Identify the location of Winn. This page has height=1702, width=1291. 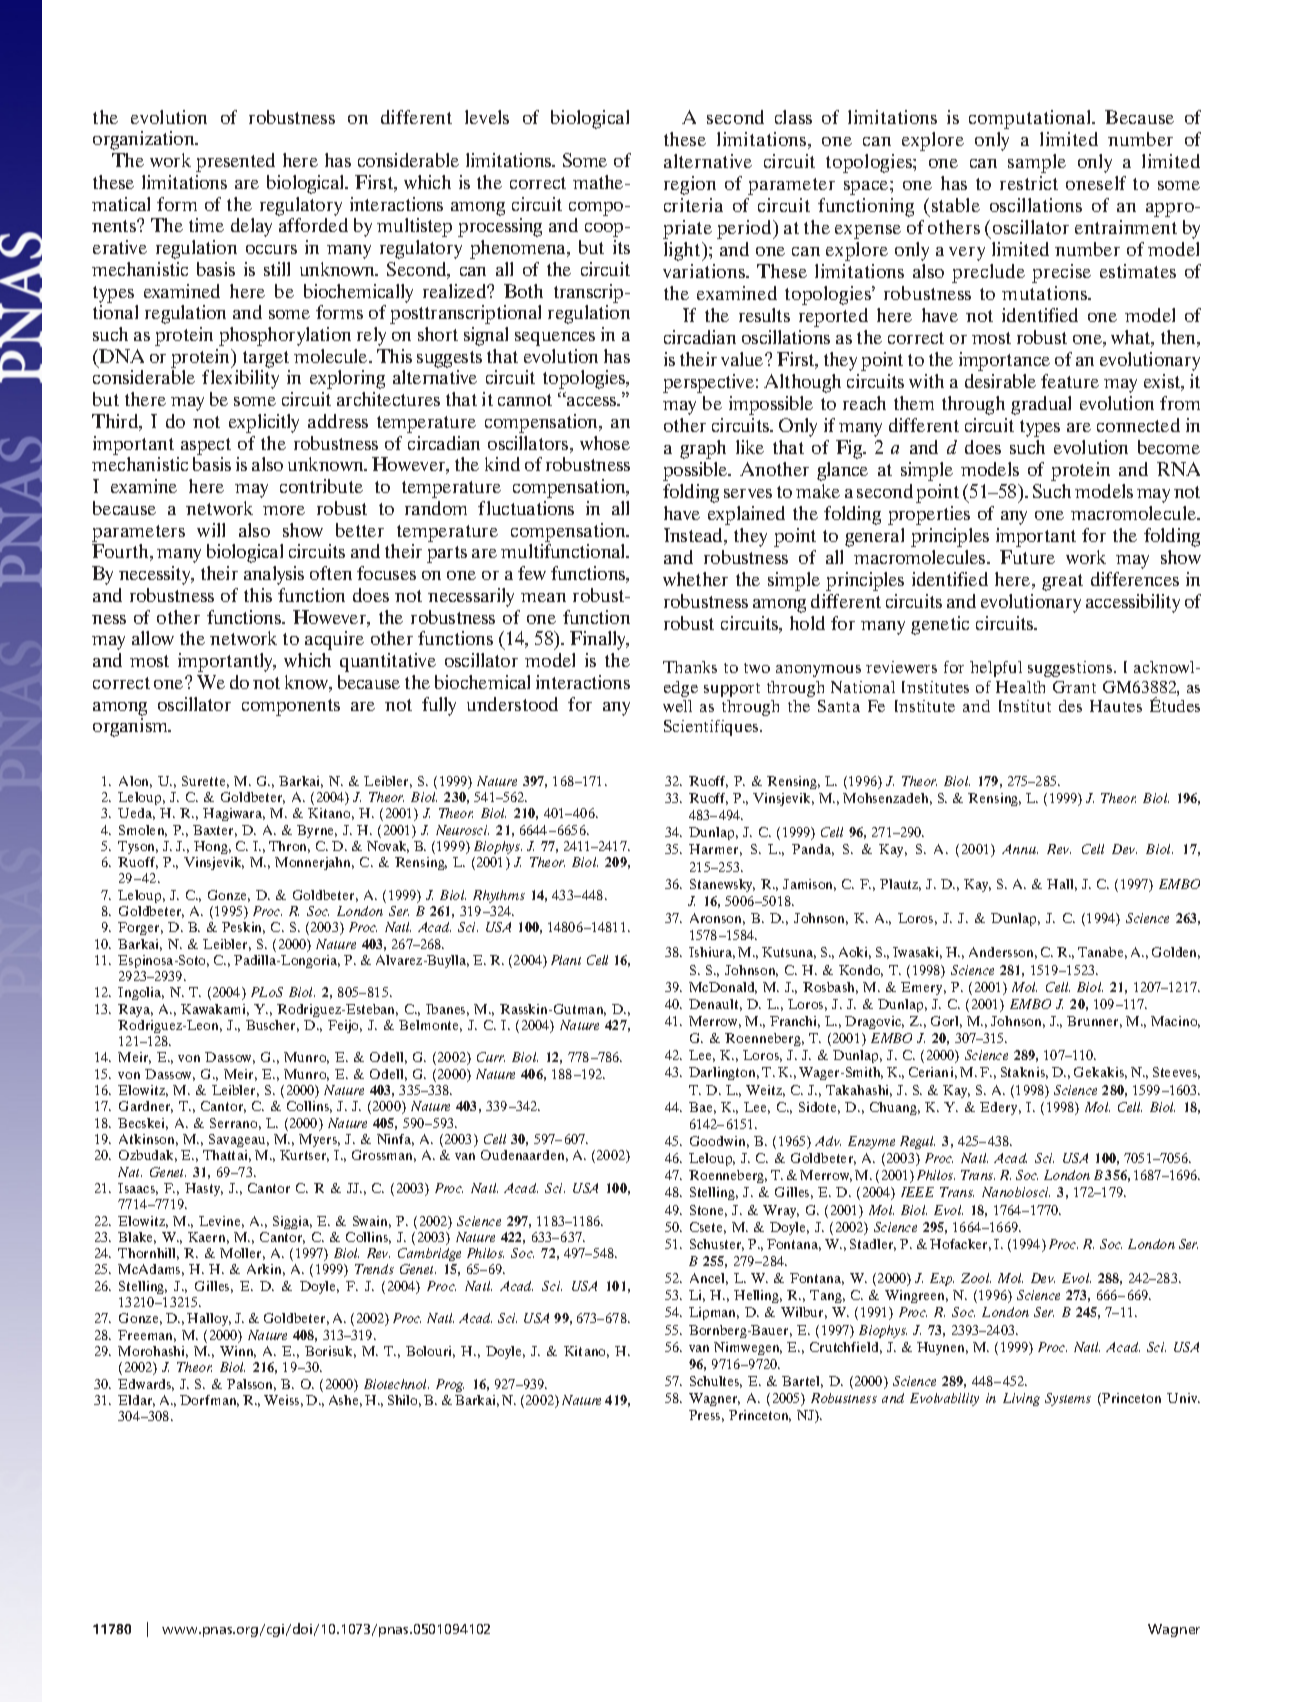
(238, 1352).
